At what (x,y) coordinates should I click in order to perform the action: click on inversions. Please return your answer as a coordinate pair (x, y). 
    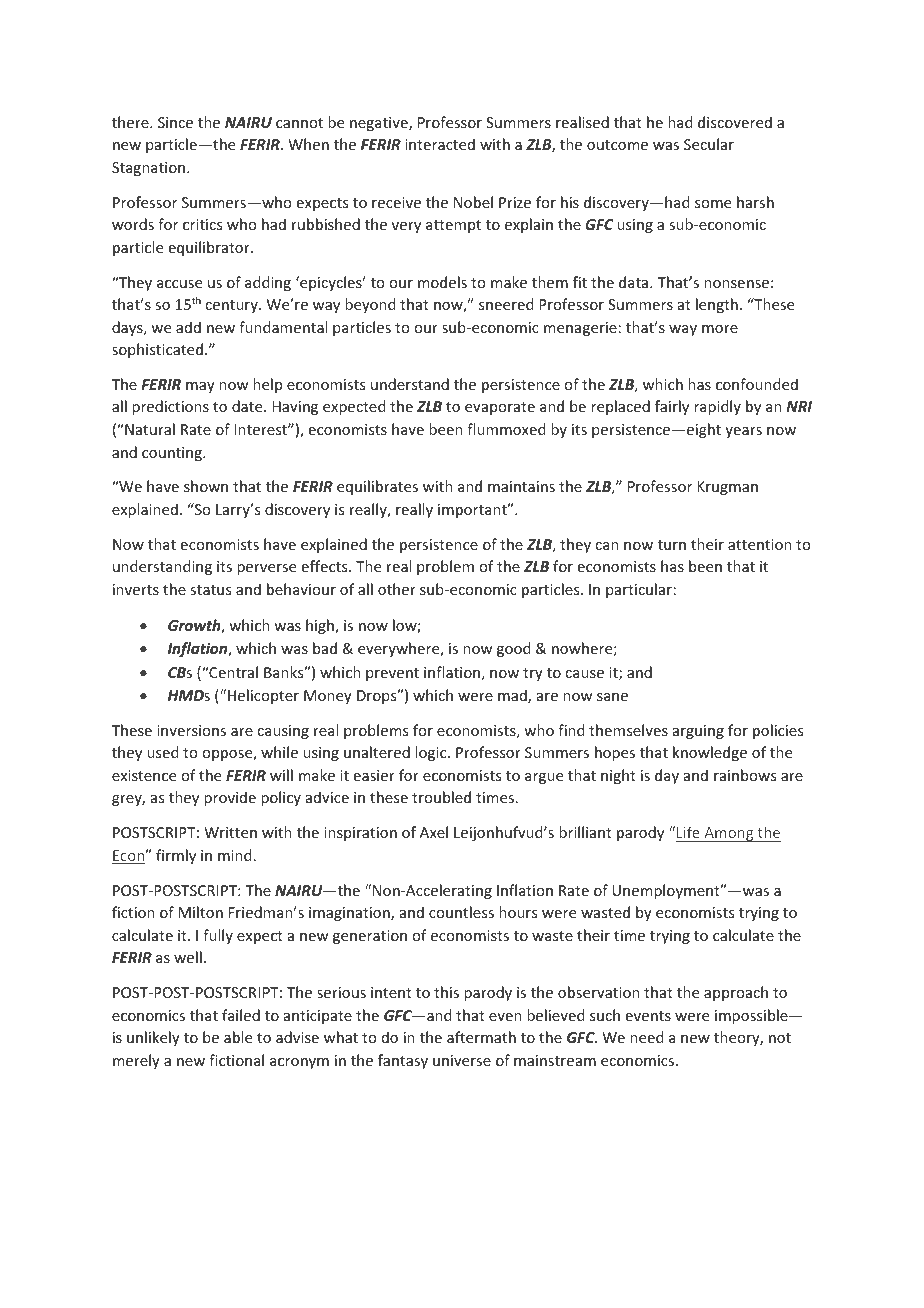
    Looking at the image, I should click on (191, 730).
